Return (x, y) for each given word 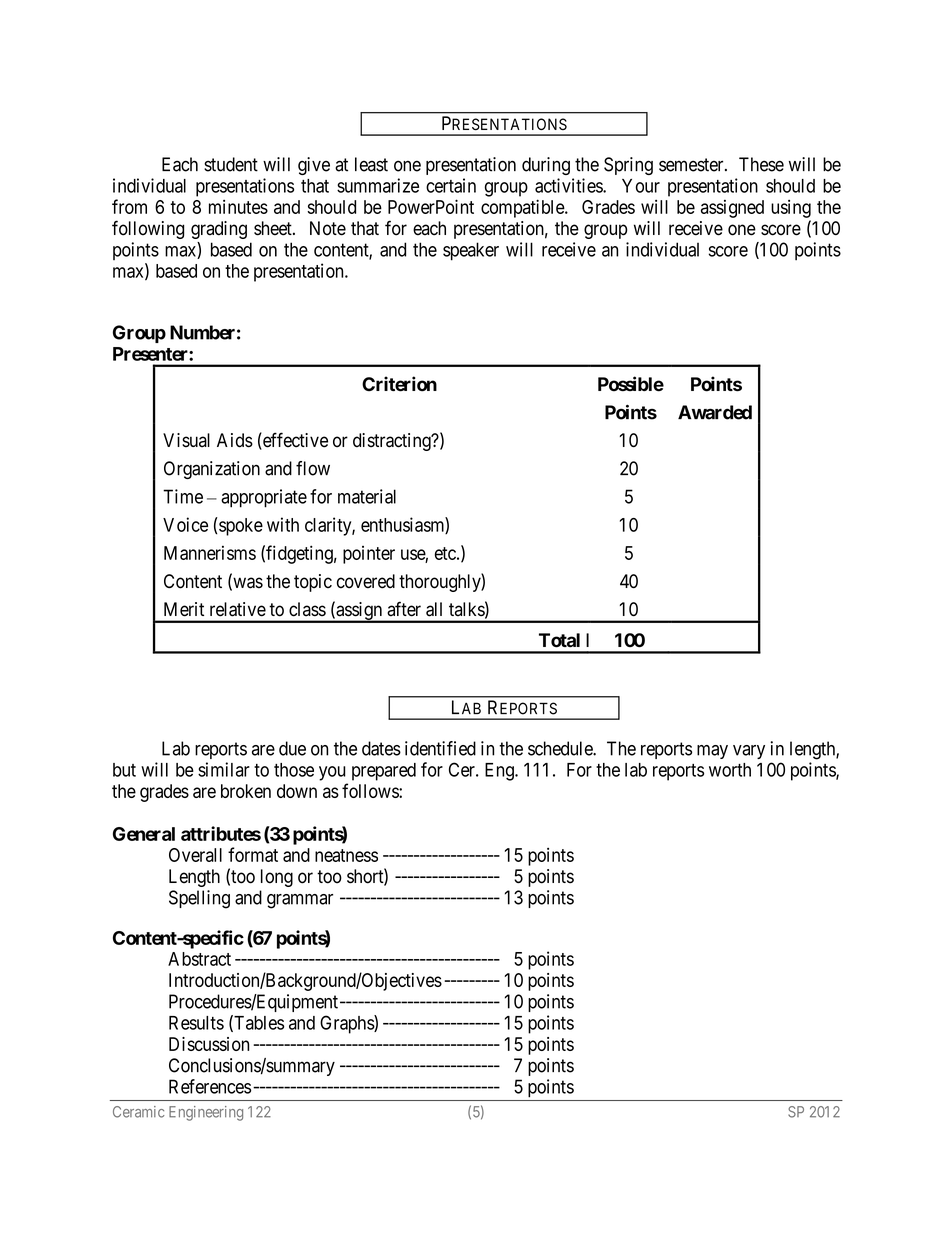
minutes (238, 207)
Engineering (206, 1113)
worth (730, 770)
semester (692, 165)
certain (451, 185)
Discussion (209, 1044)
